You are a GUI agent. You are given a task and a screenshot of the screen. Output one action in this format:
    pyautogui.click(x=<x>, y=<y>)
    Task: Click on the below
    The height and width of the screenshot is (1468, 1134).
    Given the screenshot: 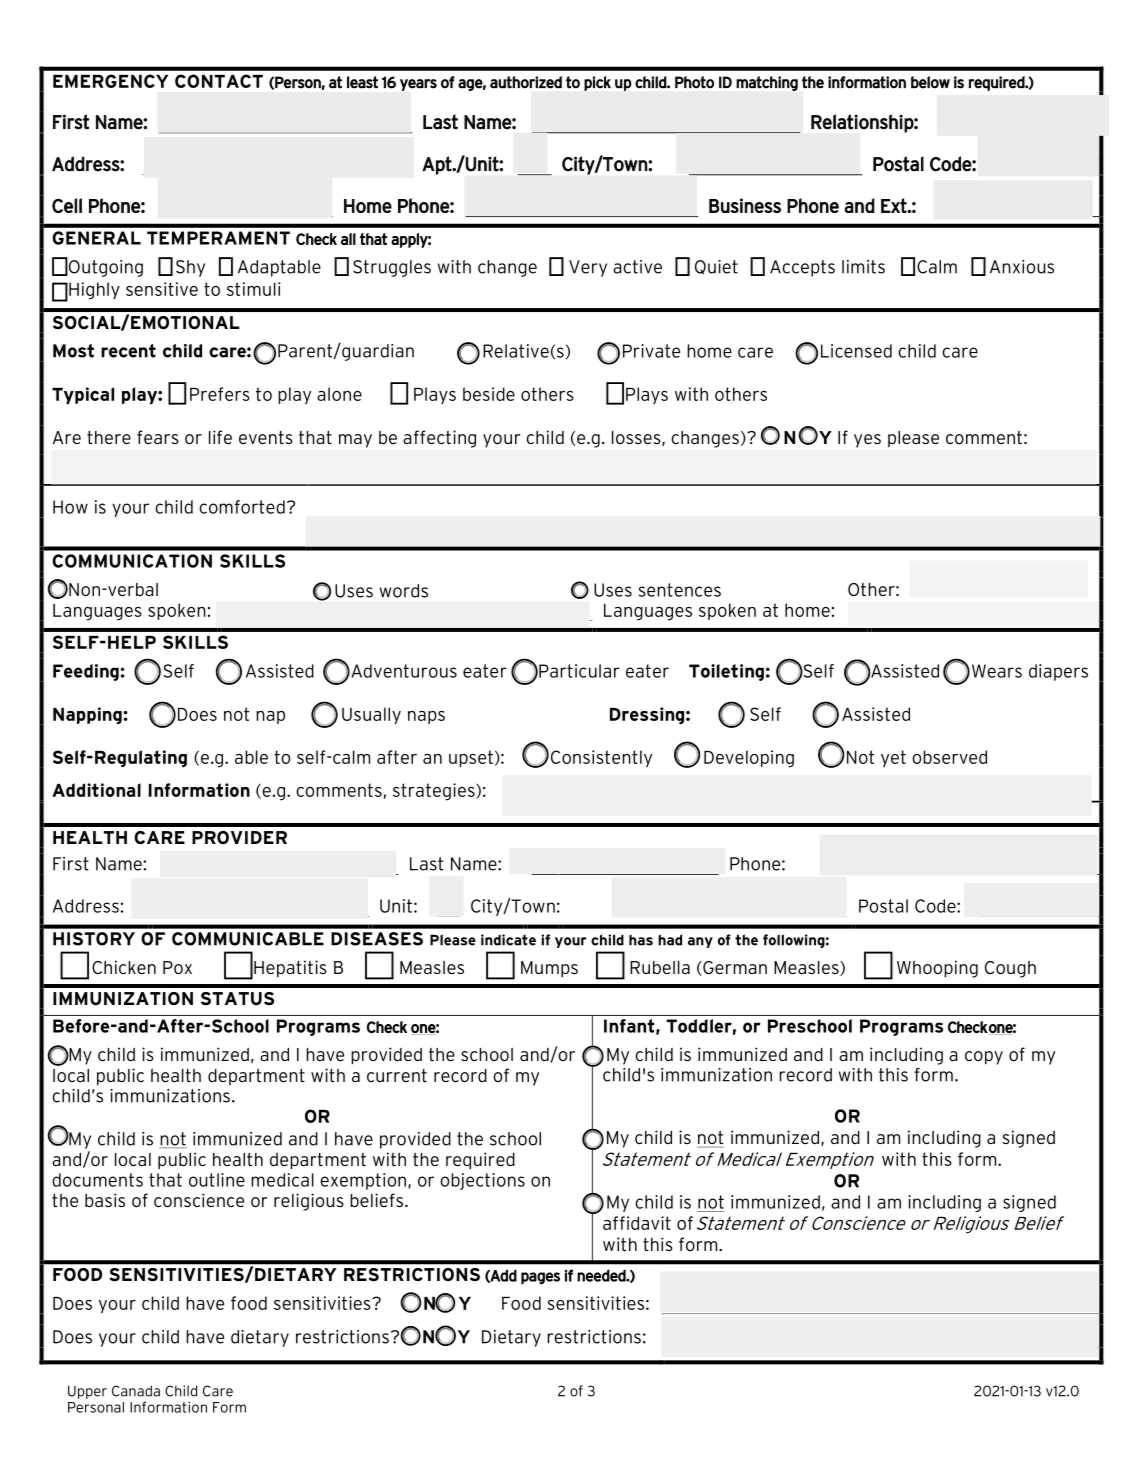 What is the action you would take?
    pyautogui.click(x=930, y=82)
